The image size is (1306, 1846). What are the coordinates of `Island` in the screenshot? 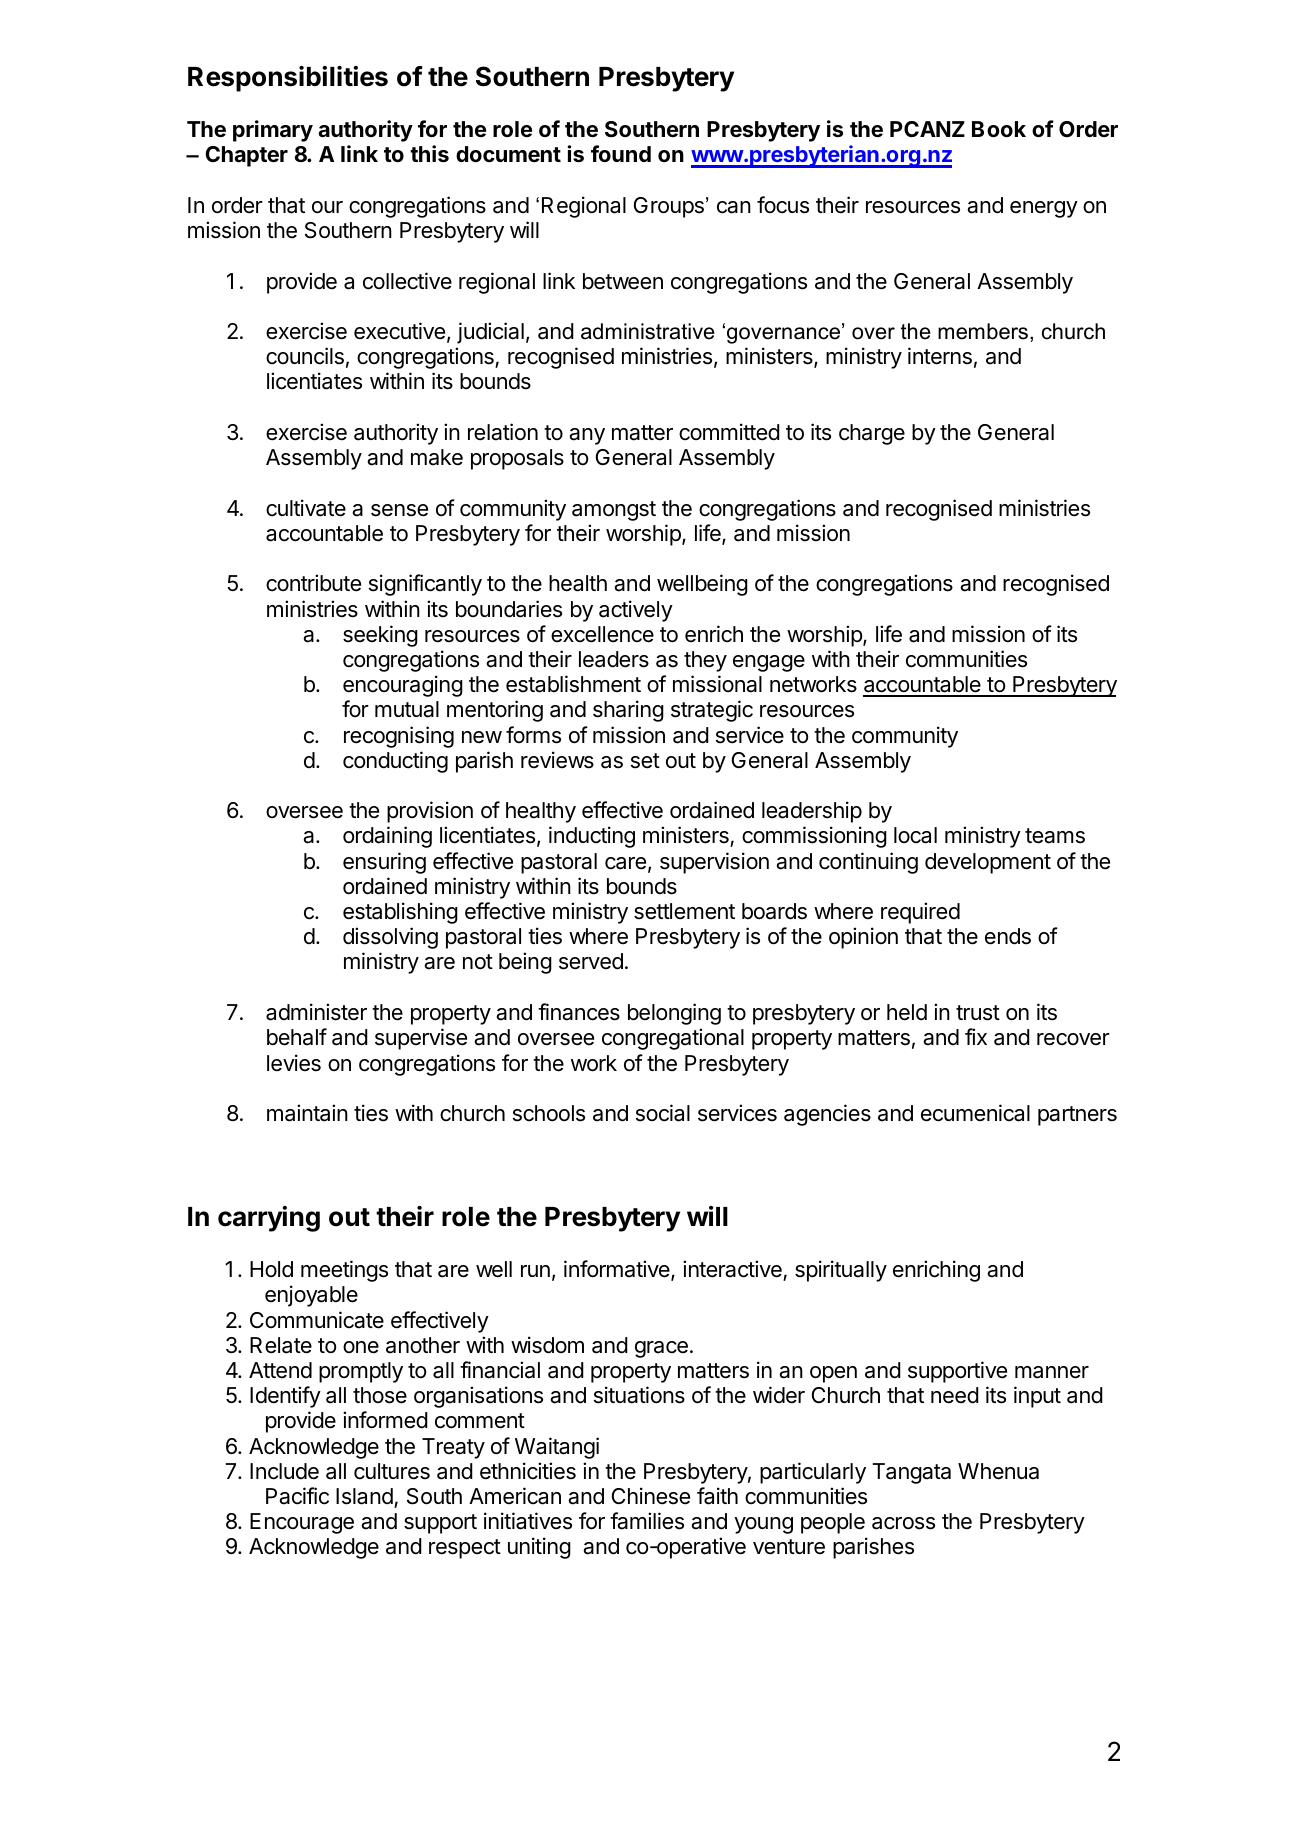 It's located at (364, 1496).
